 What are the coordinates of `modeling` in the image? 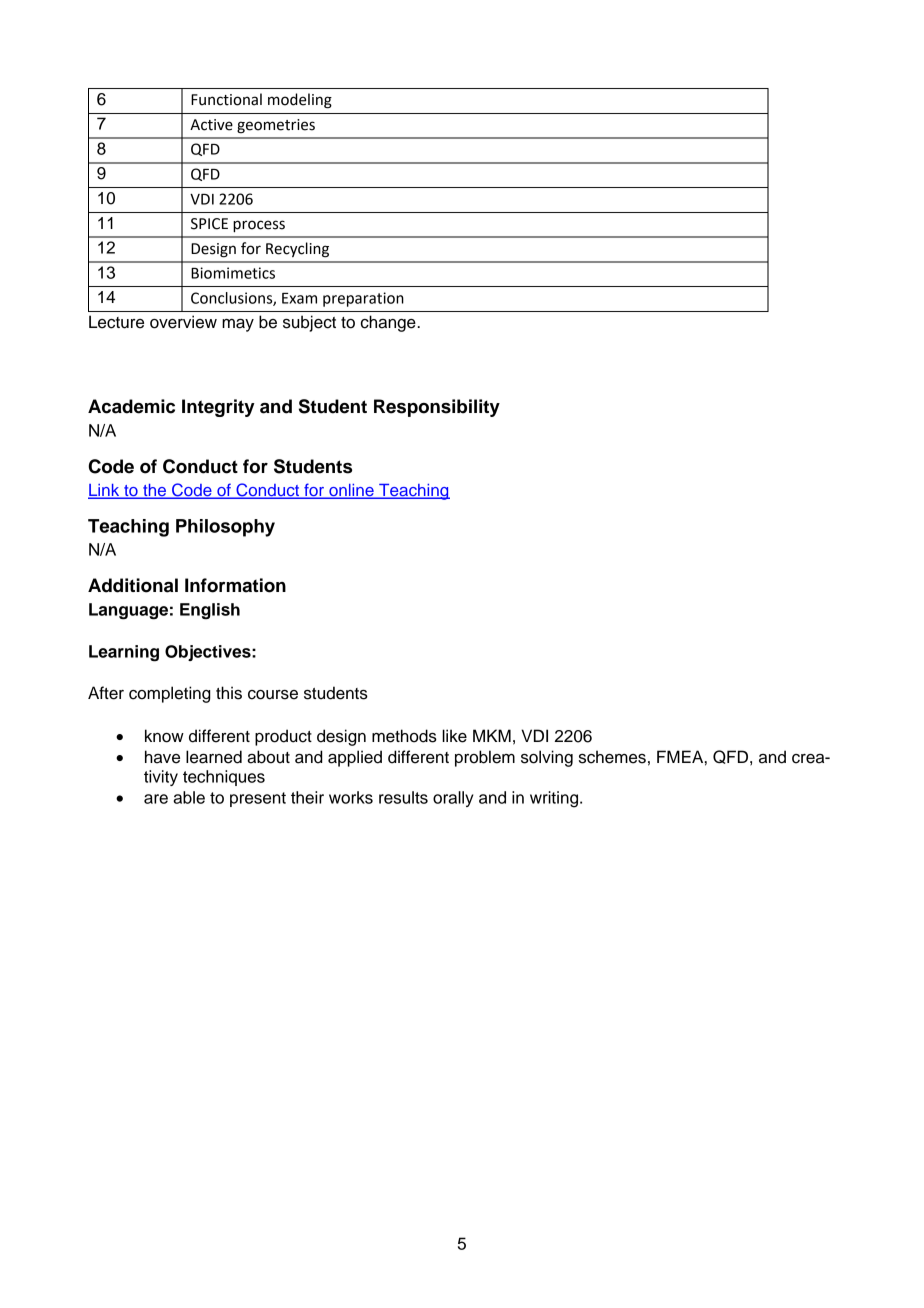 It's located at (300, 101).
